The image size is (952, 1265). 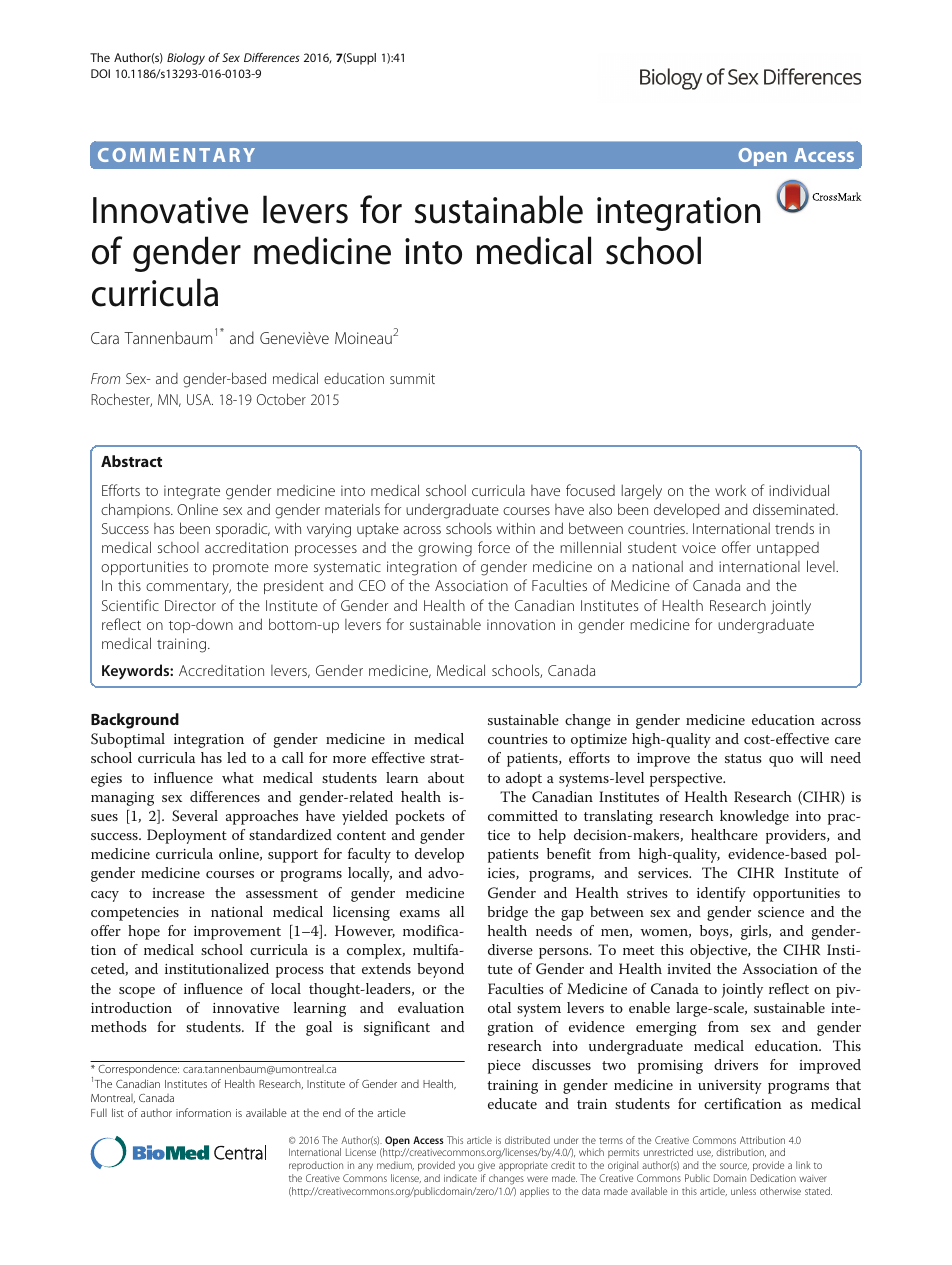 What do you see at coordinates (118, 1112) in the screenshot?
I see `list` at bounding box center [118, 1112].
